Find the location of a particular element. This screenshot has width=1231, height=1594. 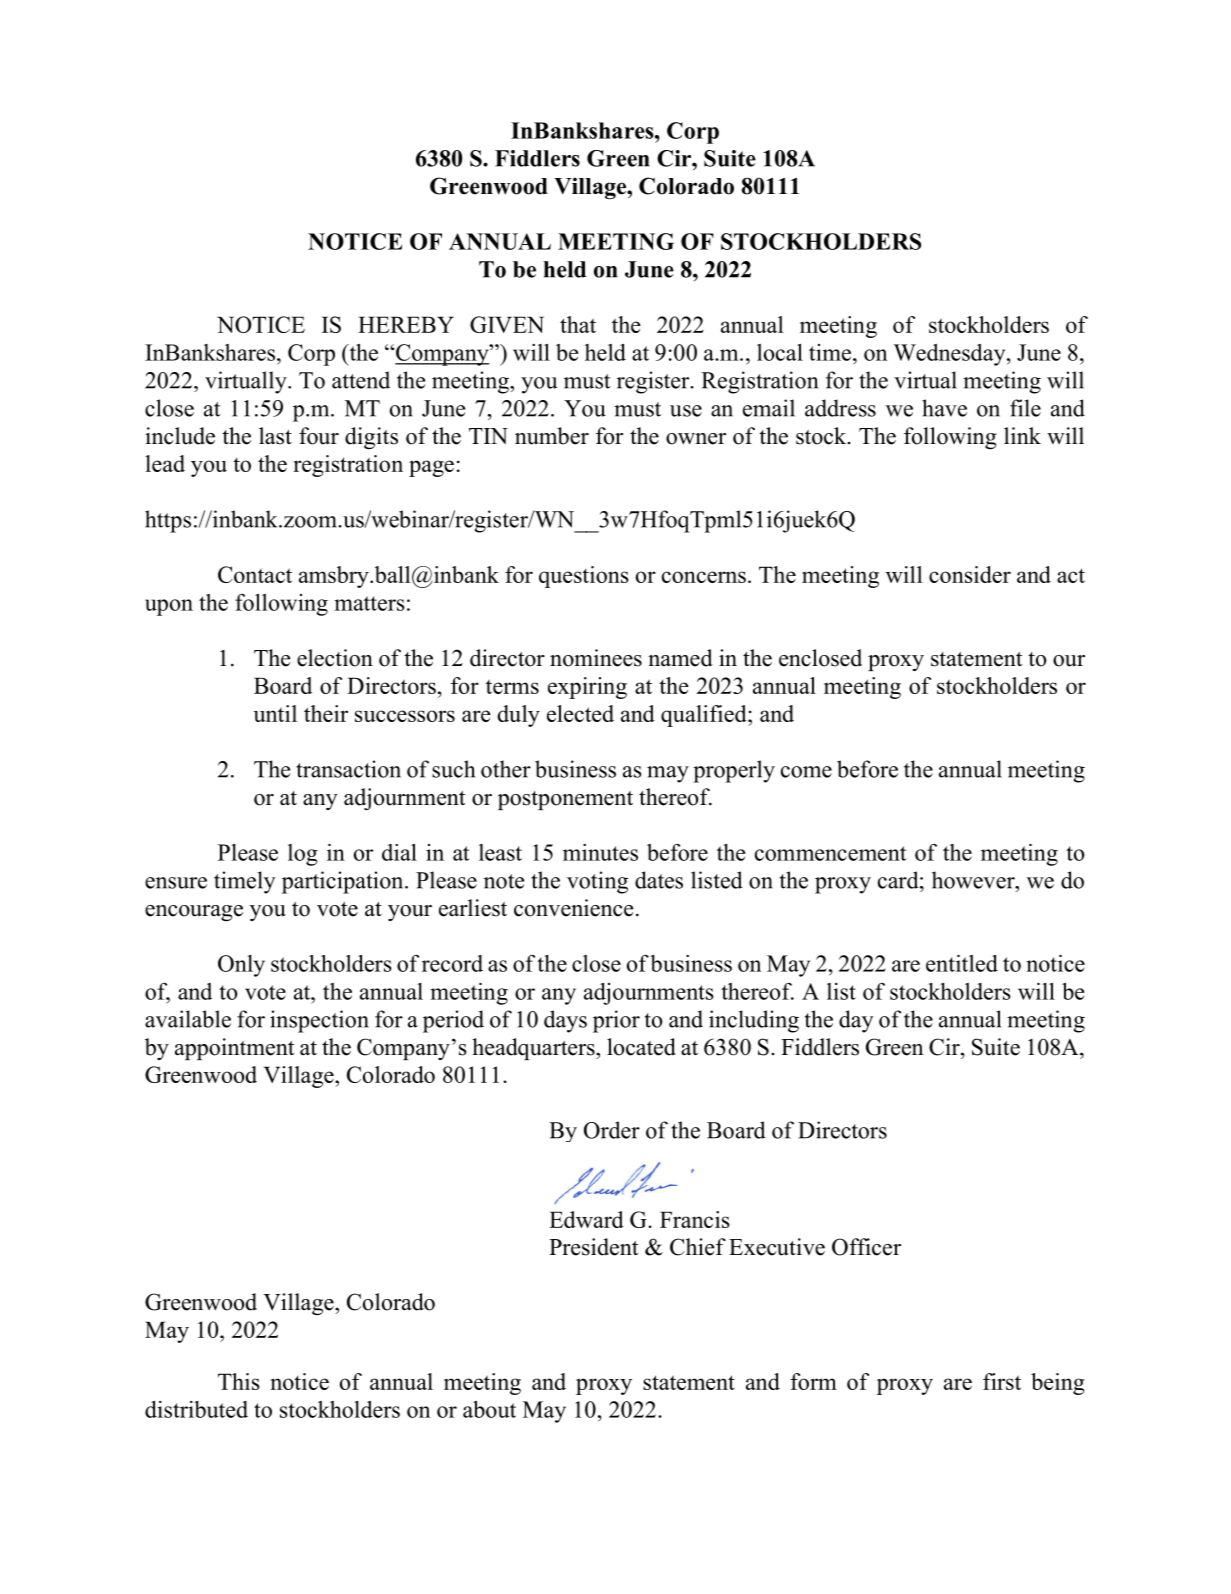

that is located at coordinates (578, 324).
